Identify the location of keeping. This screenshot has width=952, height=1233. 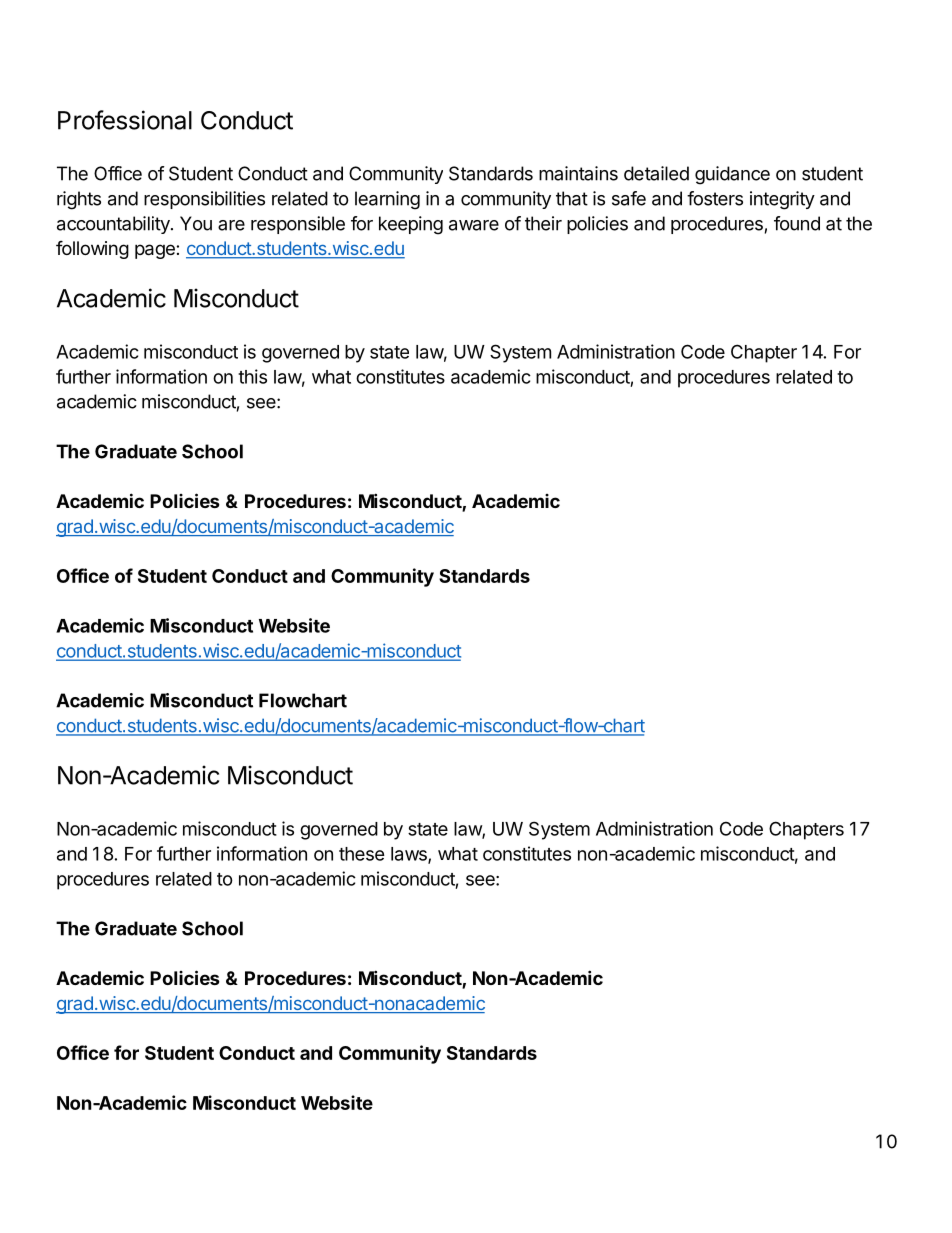
(411, 225).
